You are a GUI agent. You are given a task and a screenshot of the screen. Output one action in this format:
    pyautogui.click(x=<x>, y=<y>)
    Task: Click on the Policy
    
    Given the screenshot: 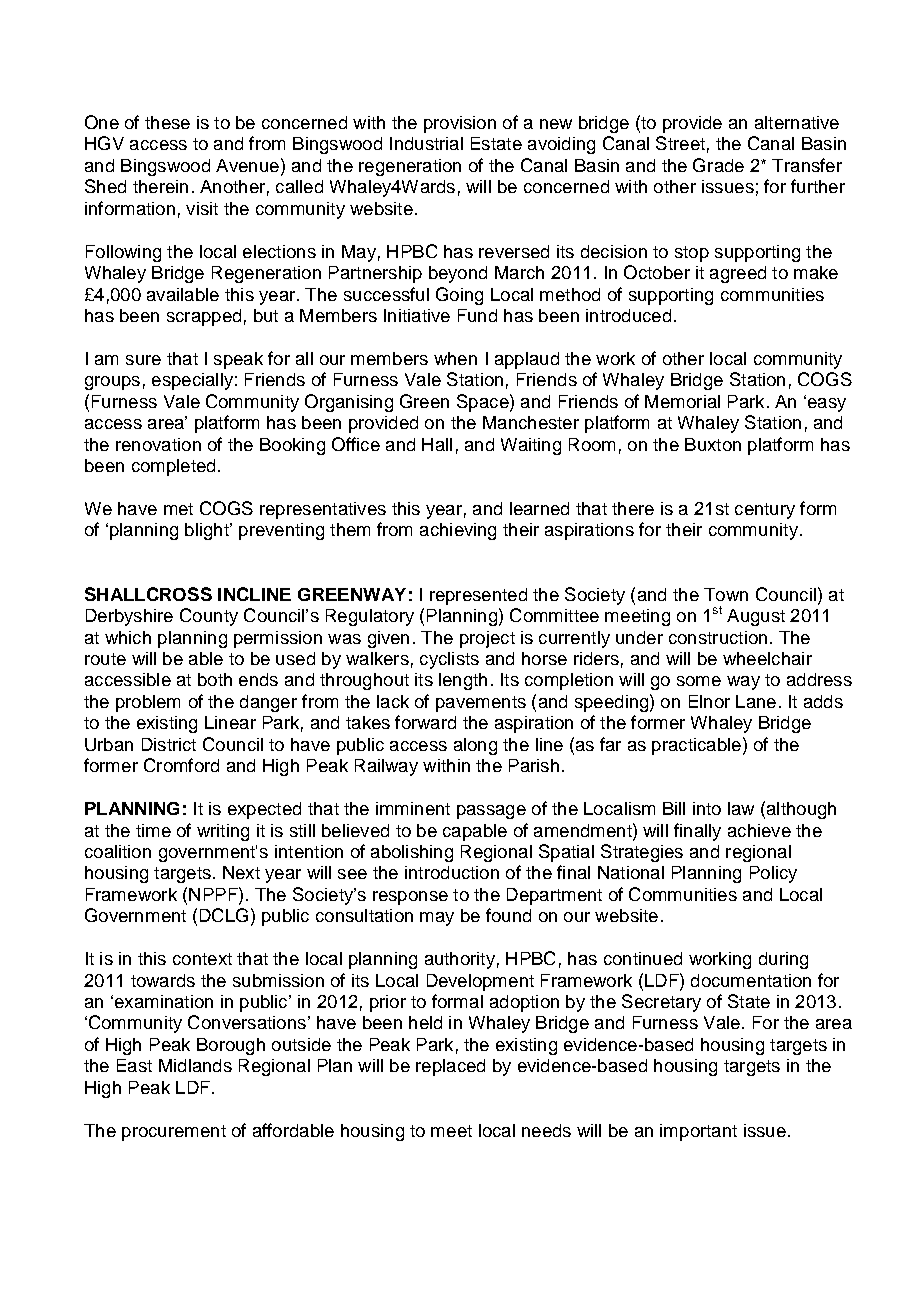 What is the action you would take?
    pyautogui.click(x=773, y=874)
